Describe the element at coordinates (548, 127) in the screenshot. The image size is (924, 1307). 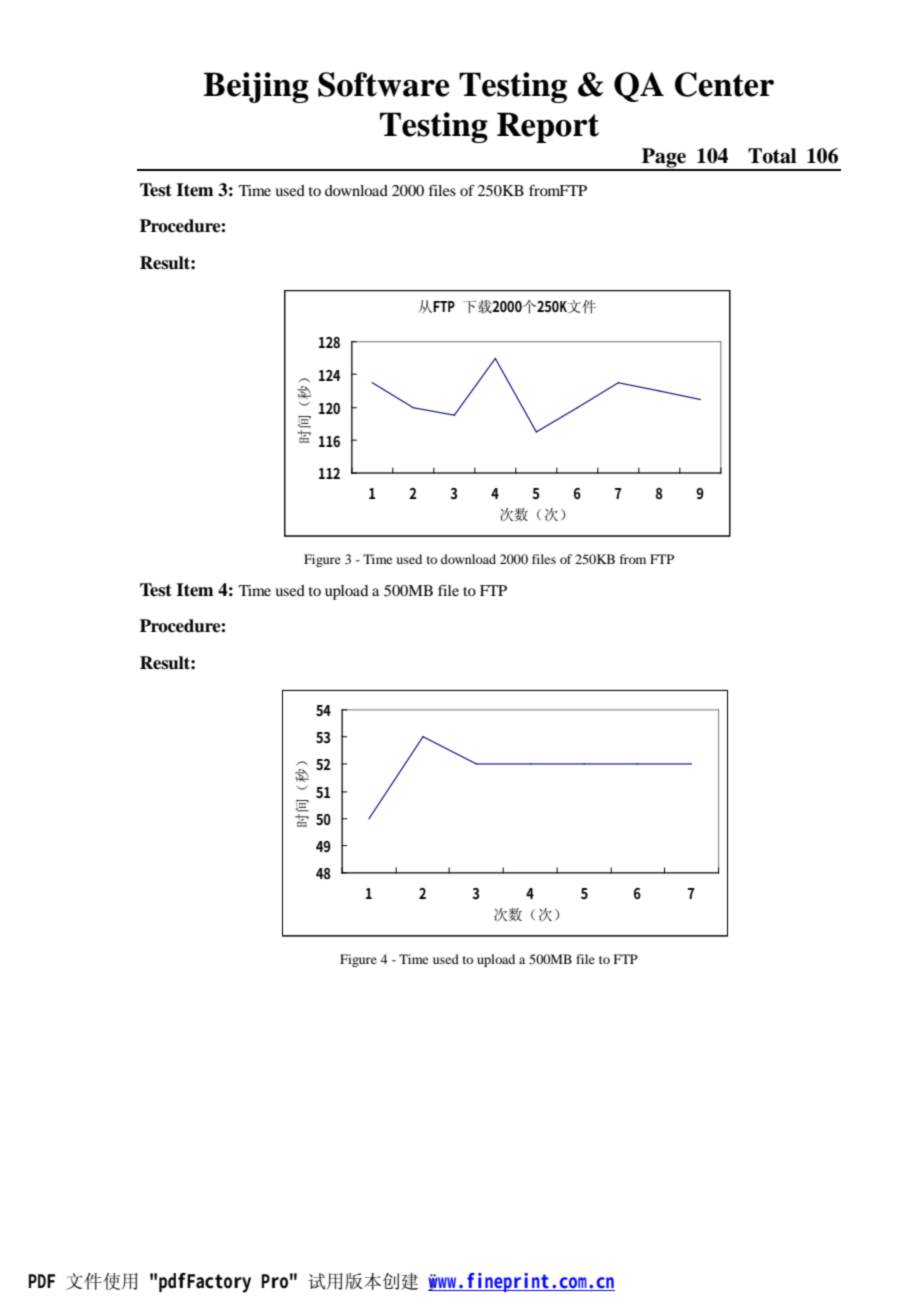
I see `Report` at that location.
